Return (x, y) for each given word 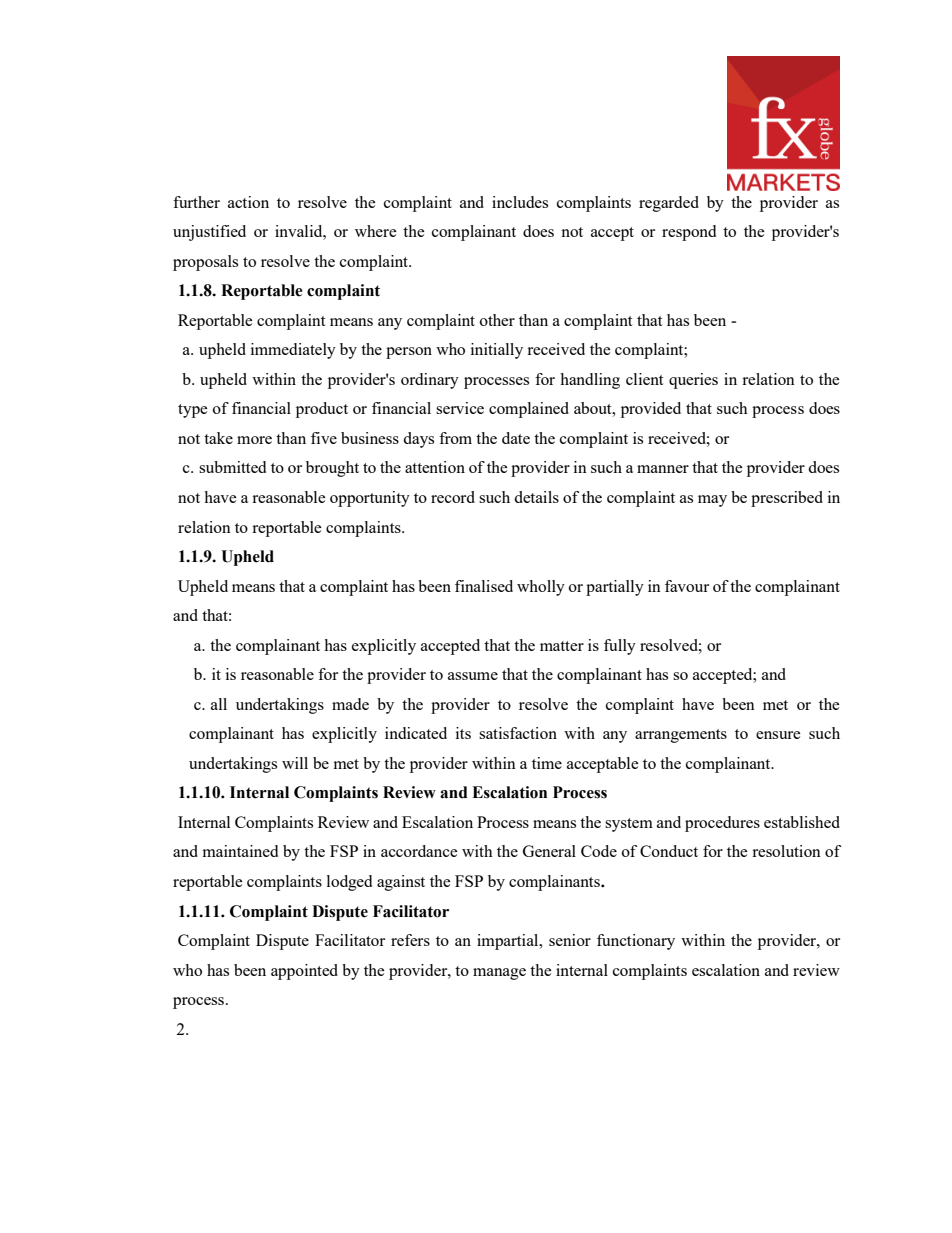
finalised (484, 586)
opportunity (370, 499)
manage (499, 974)
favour (687, 586)
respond (689, 233)
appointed (304, 972)
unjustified (209, 233)
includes (520, 202)
